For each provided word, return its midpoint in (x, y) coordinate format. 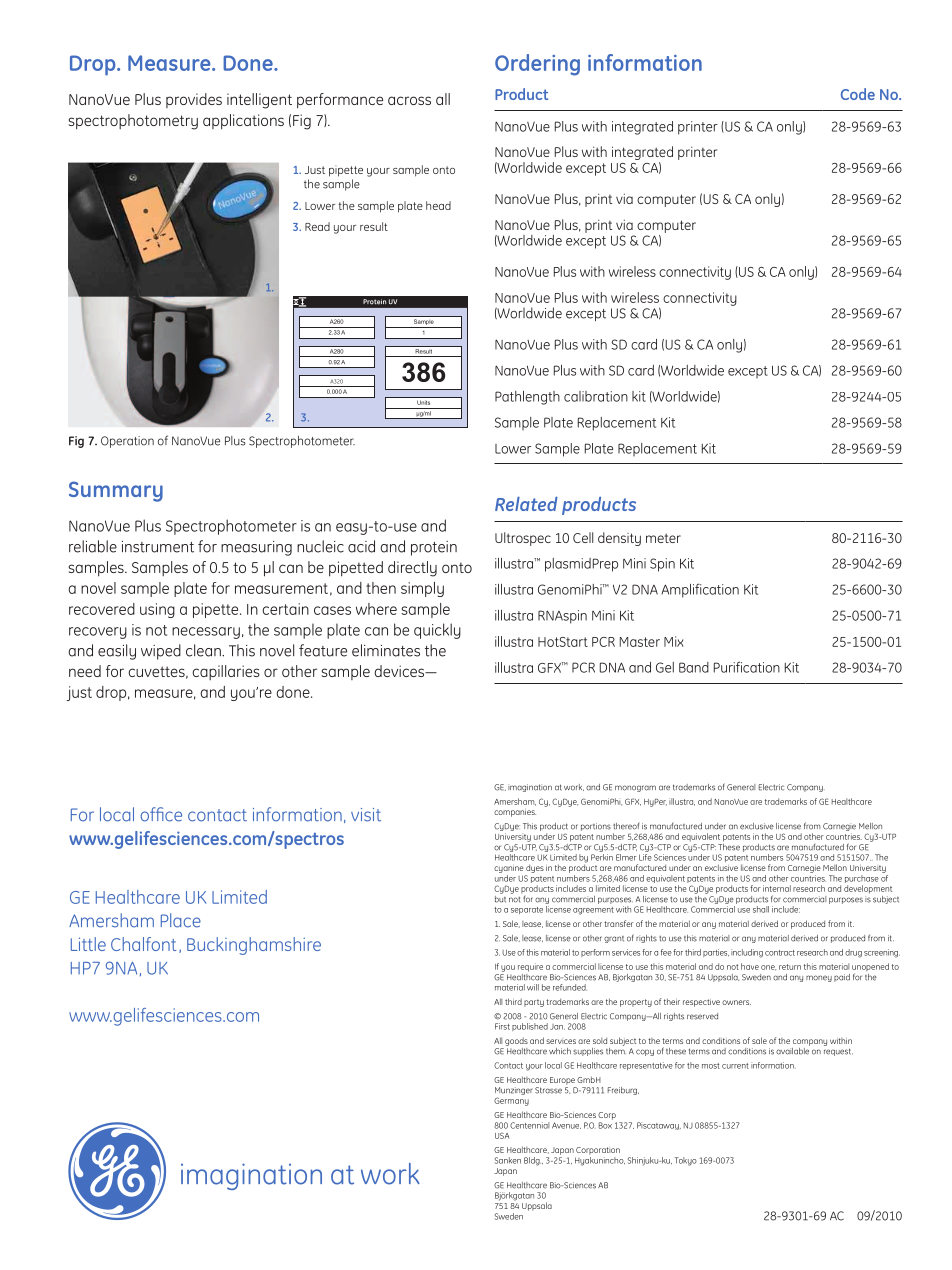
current (735, 1066)
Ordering (537, 65)
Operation (127, 442)
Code (858, 94)
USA (502, 1135)
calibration (596, 396)
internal (777, 888)
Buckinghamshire (254, 946)
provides (194, 100)
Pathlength (527, 398)
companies (515, 813)
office (161, 814)
